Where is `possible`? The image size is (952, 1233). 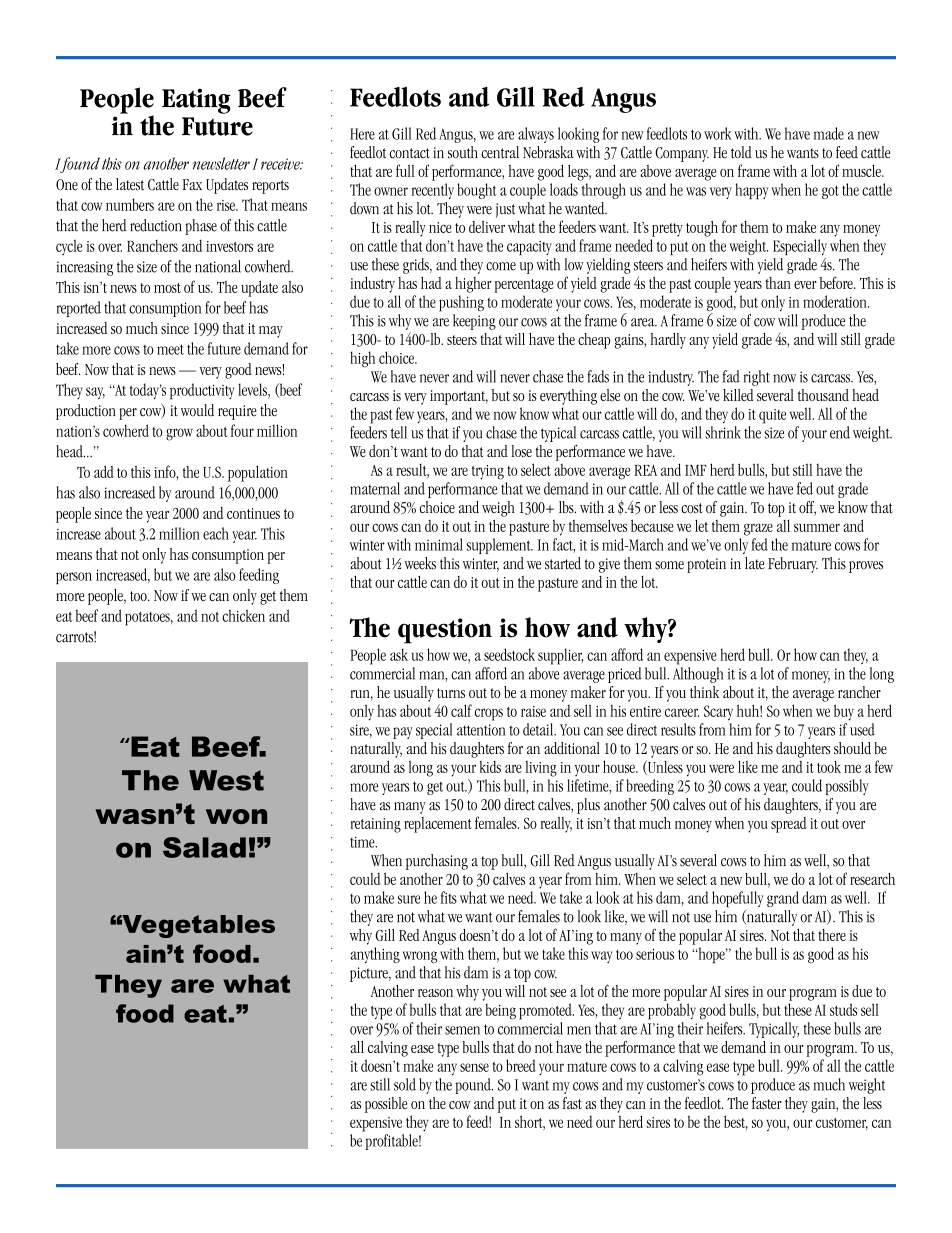
possible is located at coordinates (386, 1105).
